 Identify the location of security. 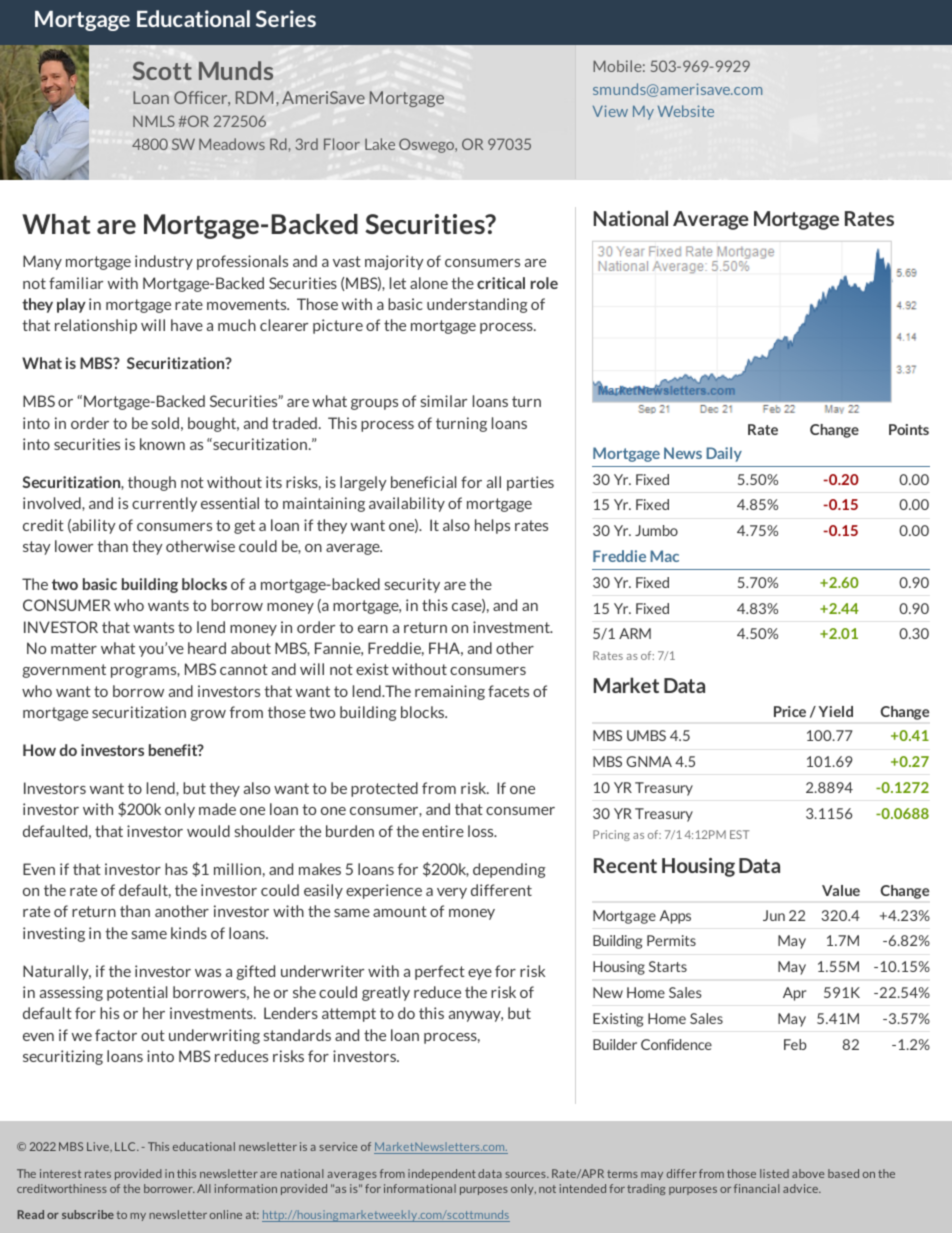
(412, 585).
